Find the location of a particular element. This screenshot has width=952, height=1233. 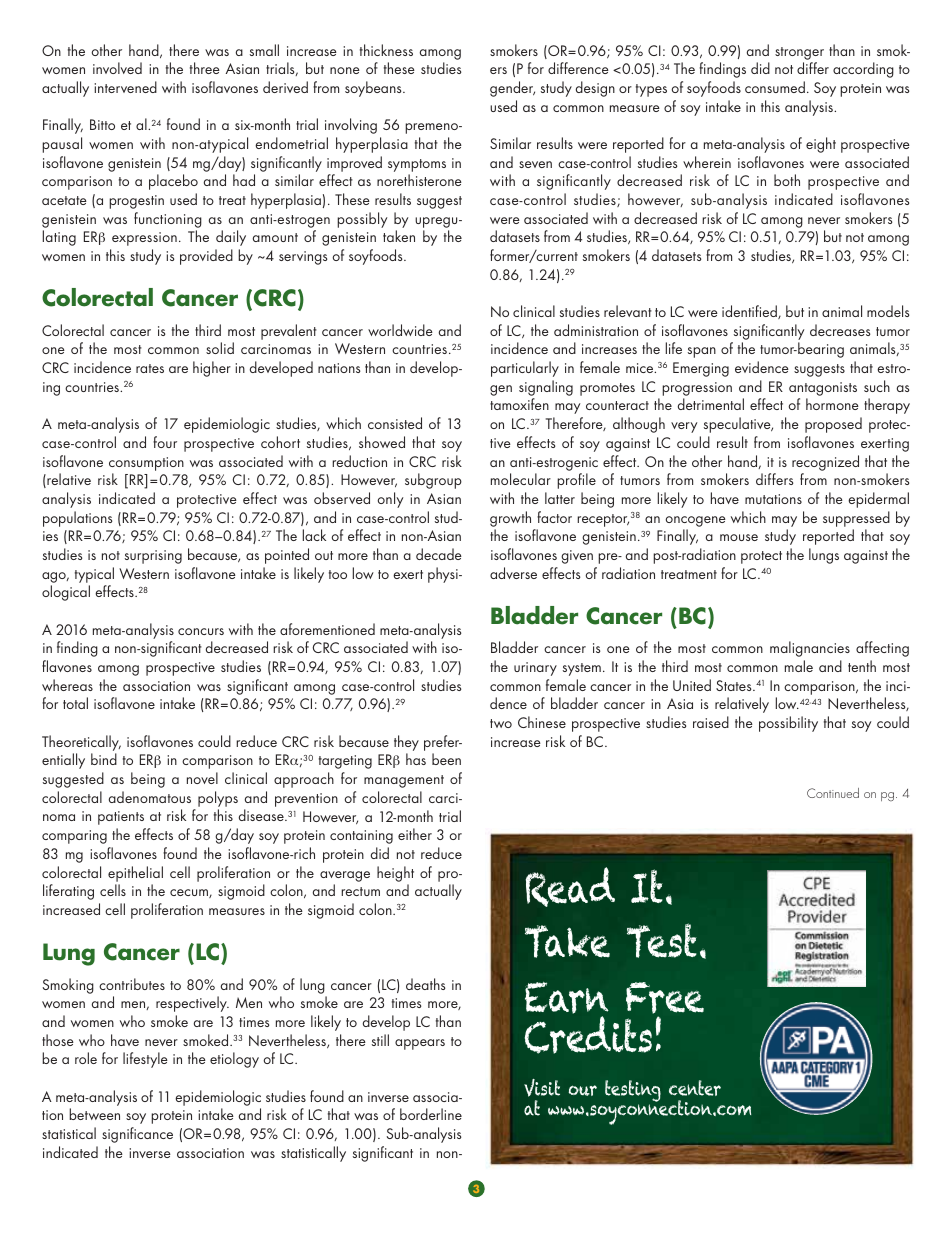

consumed is located at coordinates (775, 87).
